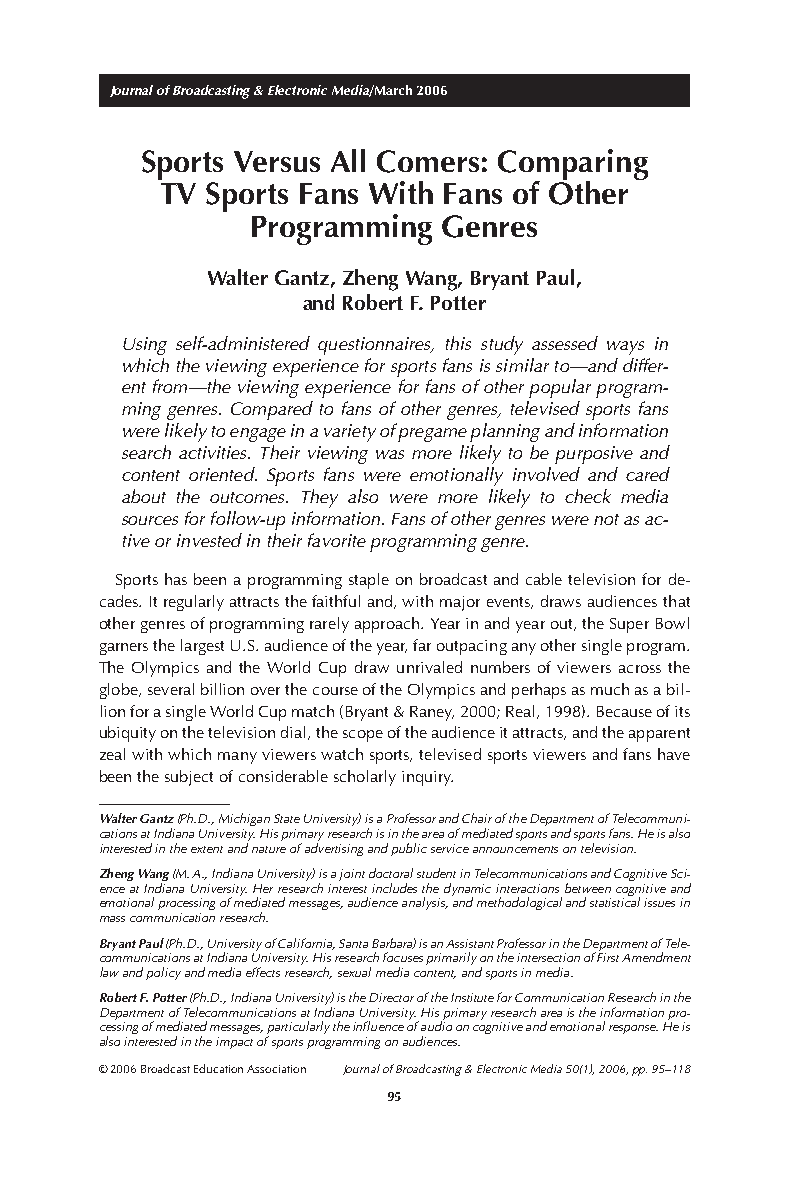  What do you see at coordinates (369, 581) in the screenshot?
I see `staple` at bounding box center [369, 581].
